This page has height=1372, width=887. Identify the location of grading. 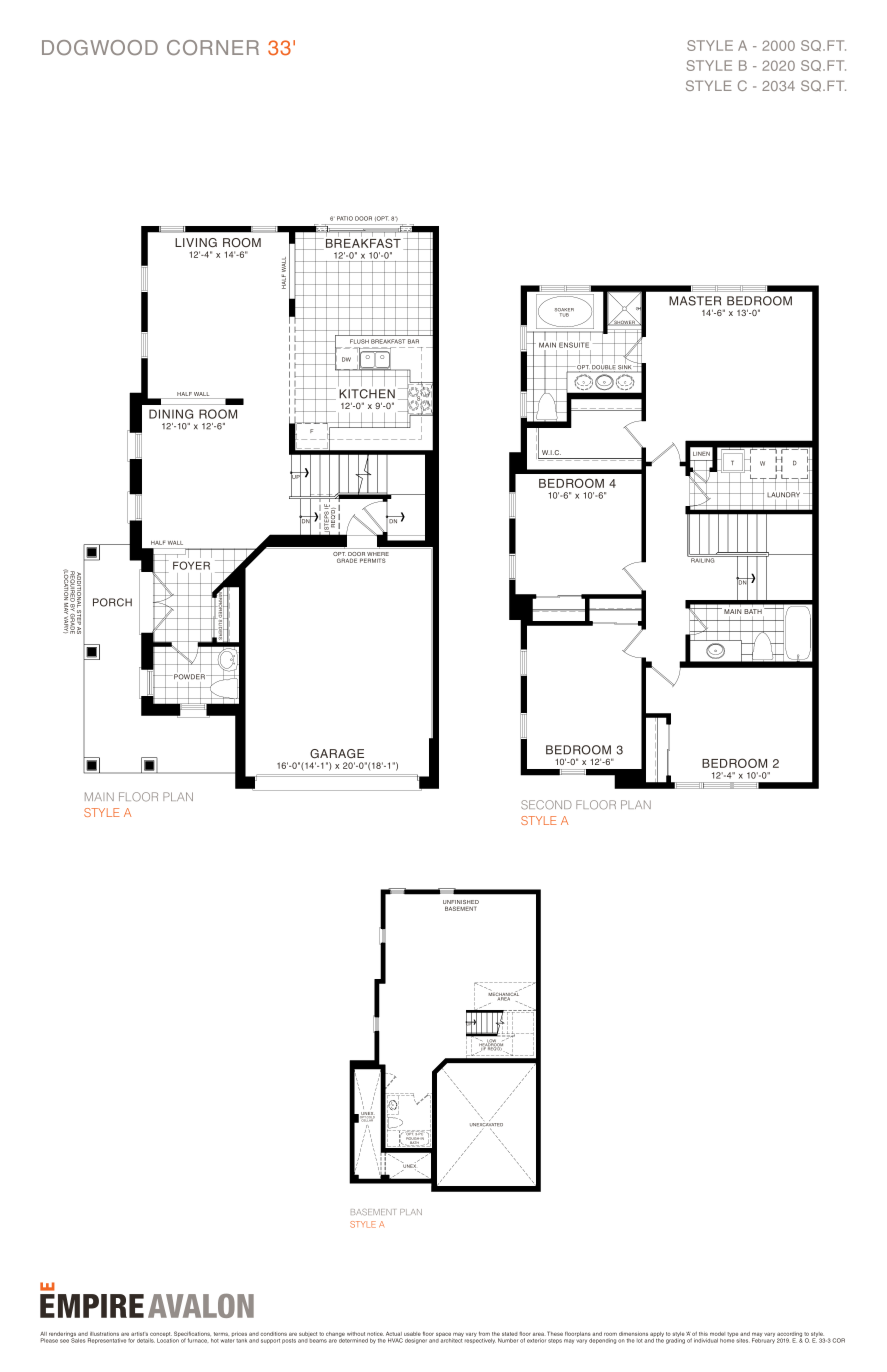
(675, 1340).
